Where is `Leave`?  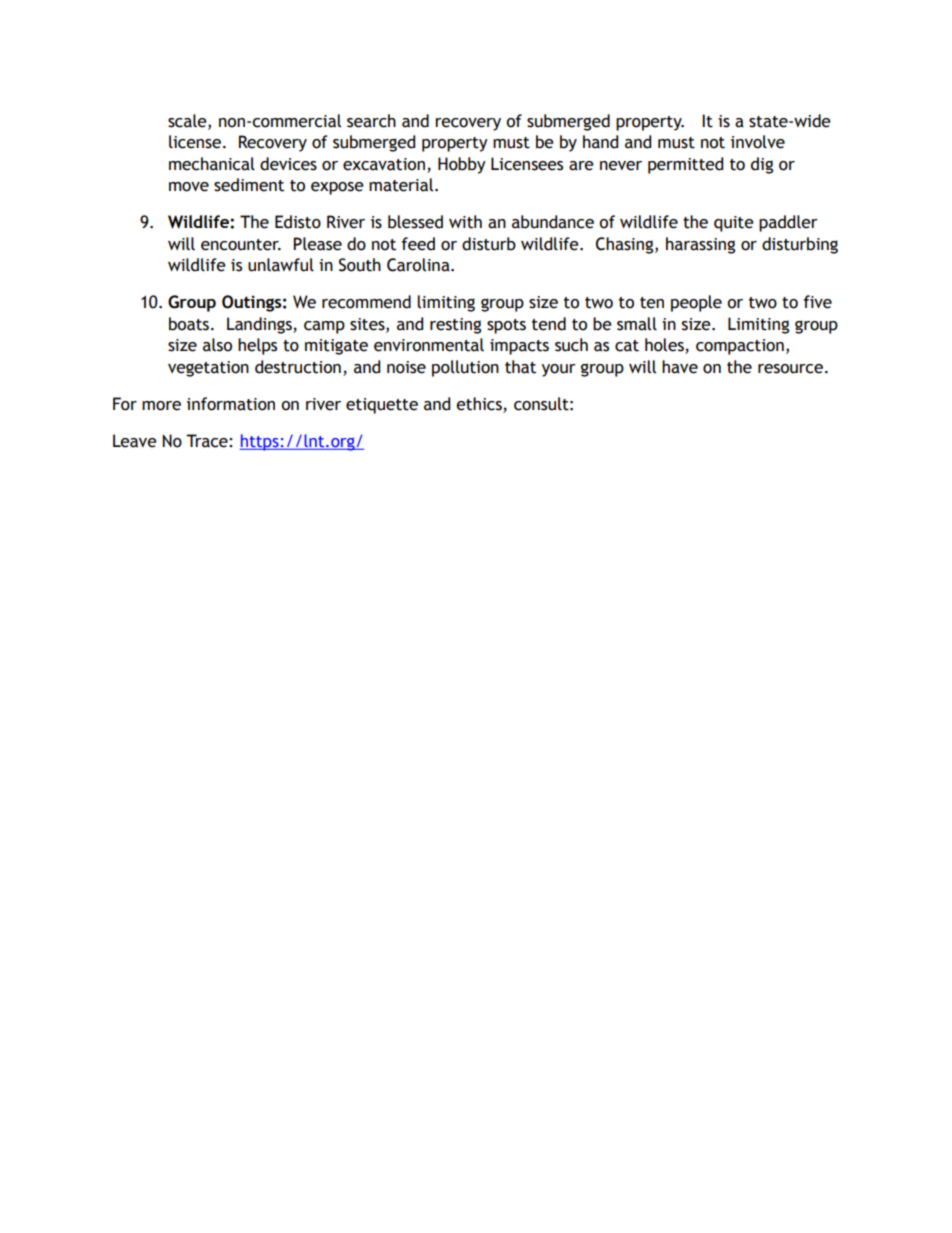 Leave is located at coordinates (135, 441).
